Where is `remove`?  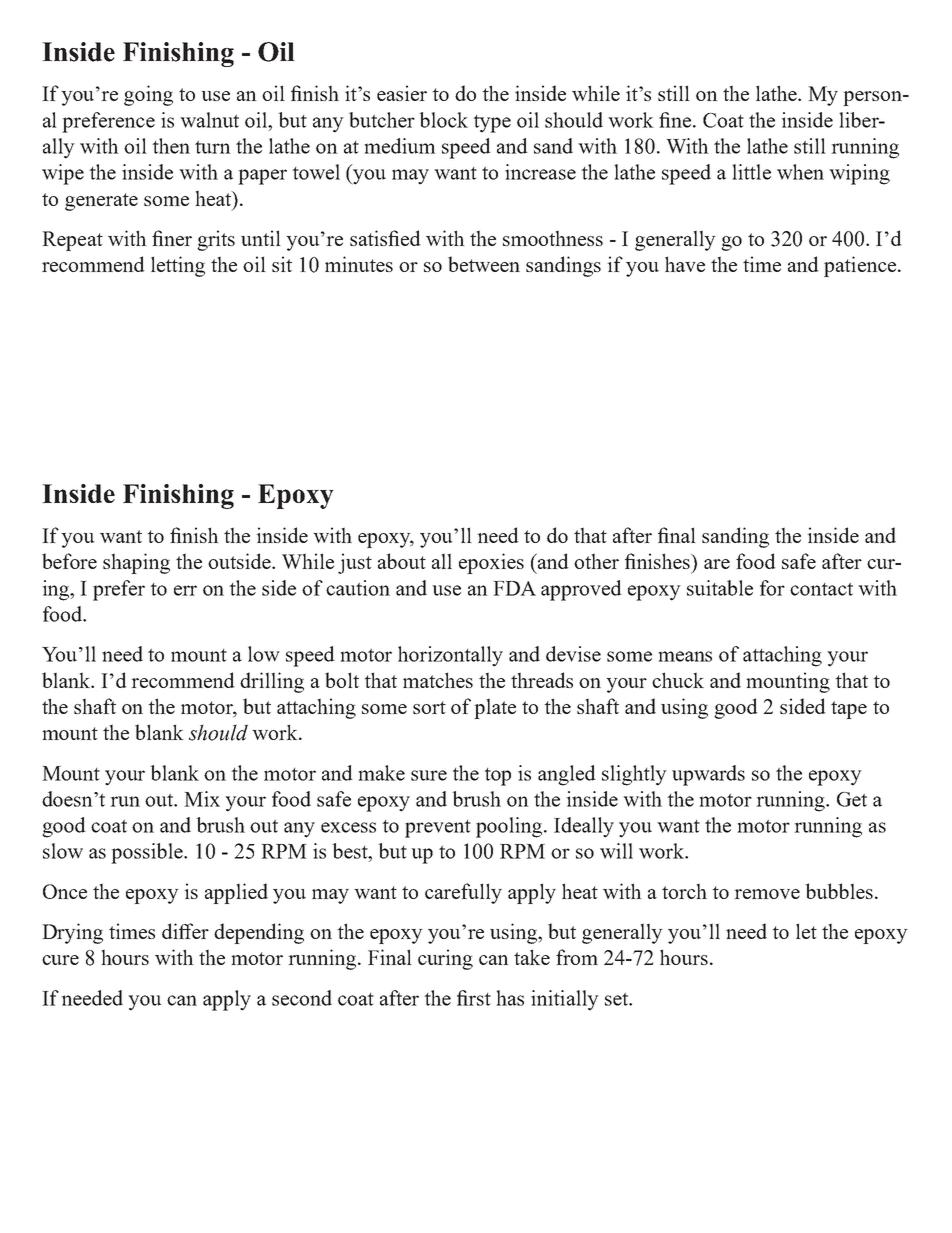 remove is located at coordinates (767, 894).
